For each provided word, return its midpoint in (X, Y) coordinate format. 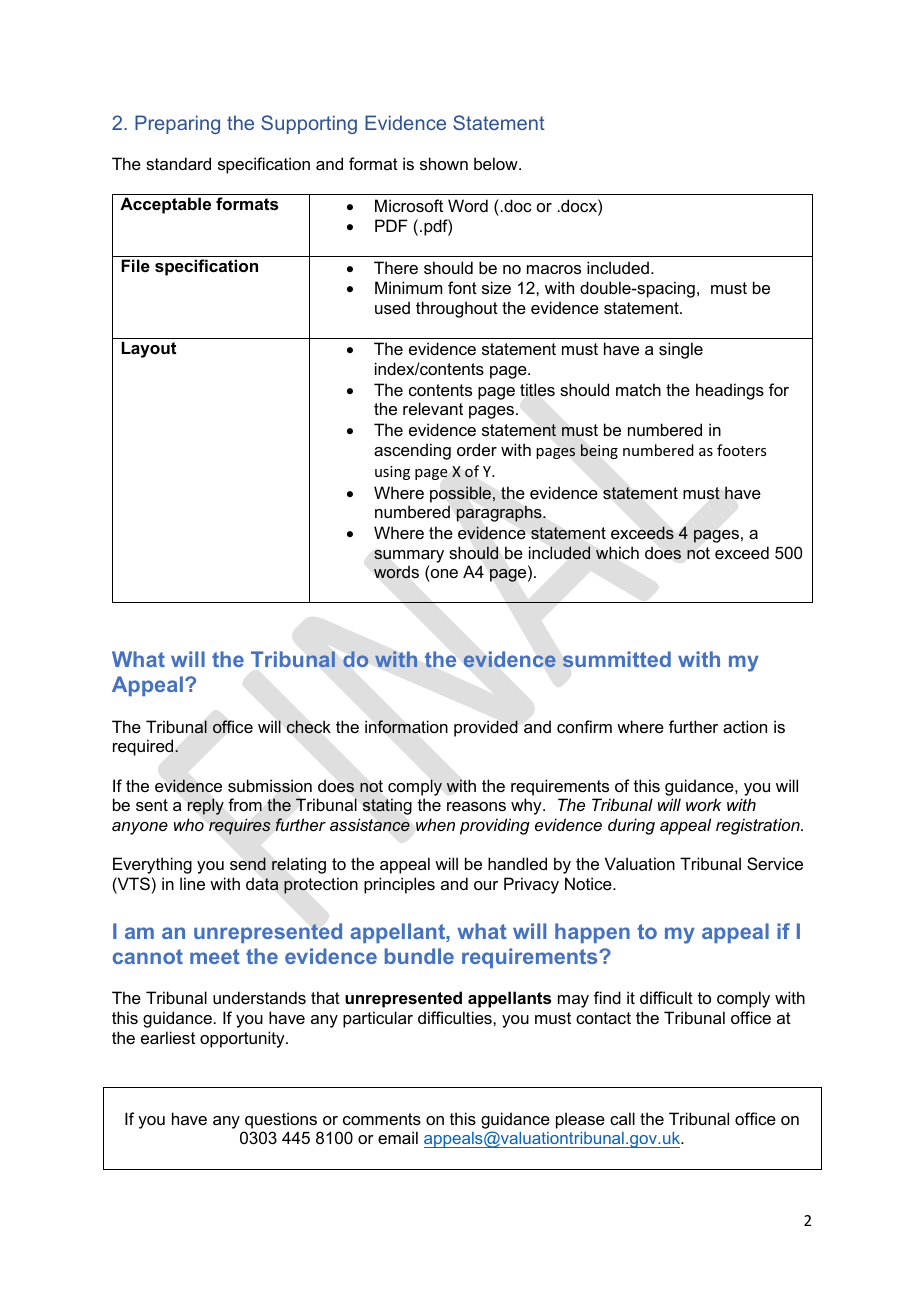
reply (206, 806)
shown (444, 163)
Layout (149, 350)
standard (178, 163)
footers (741, 450)
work (704, 804)
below (497, 163)
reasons (476, 806)
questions (281, 1120)
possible (462, 494)
